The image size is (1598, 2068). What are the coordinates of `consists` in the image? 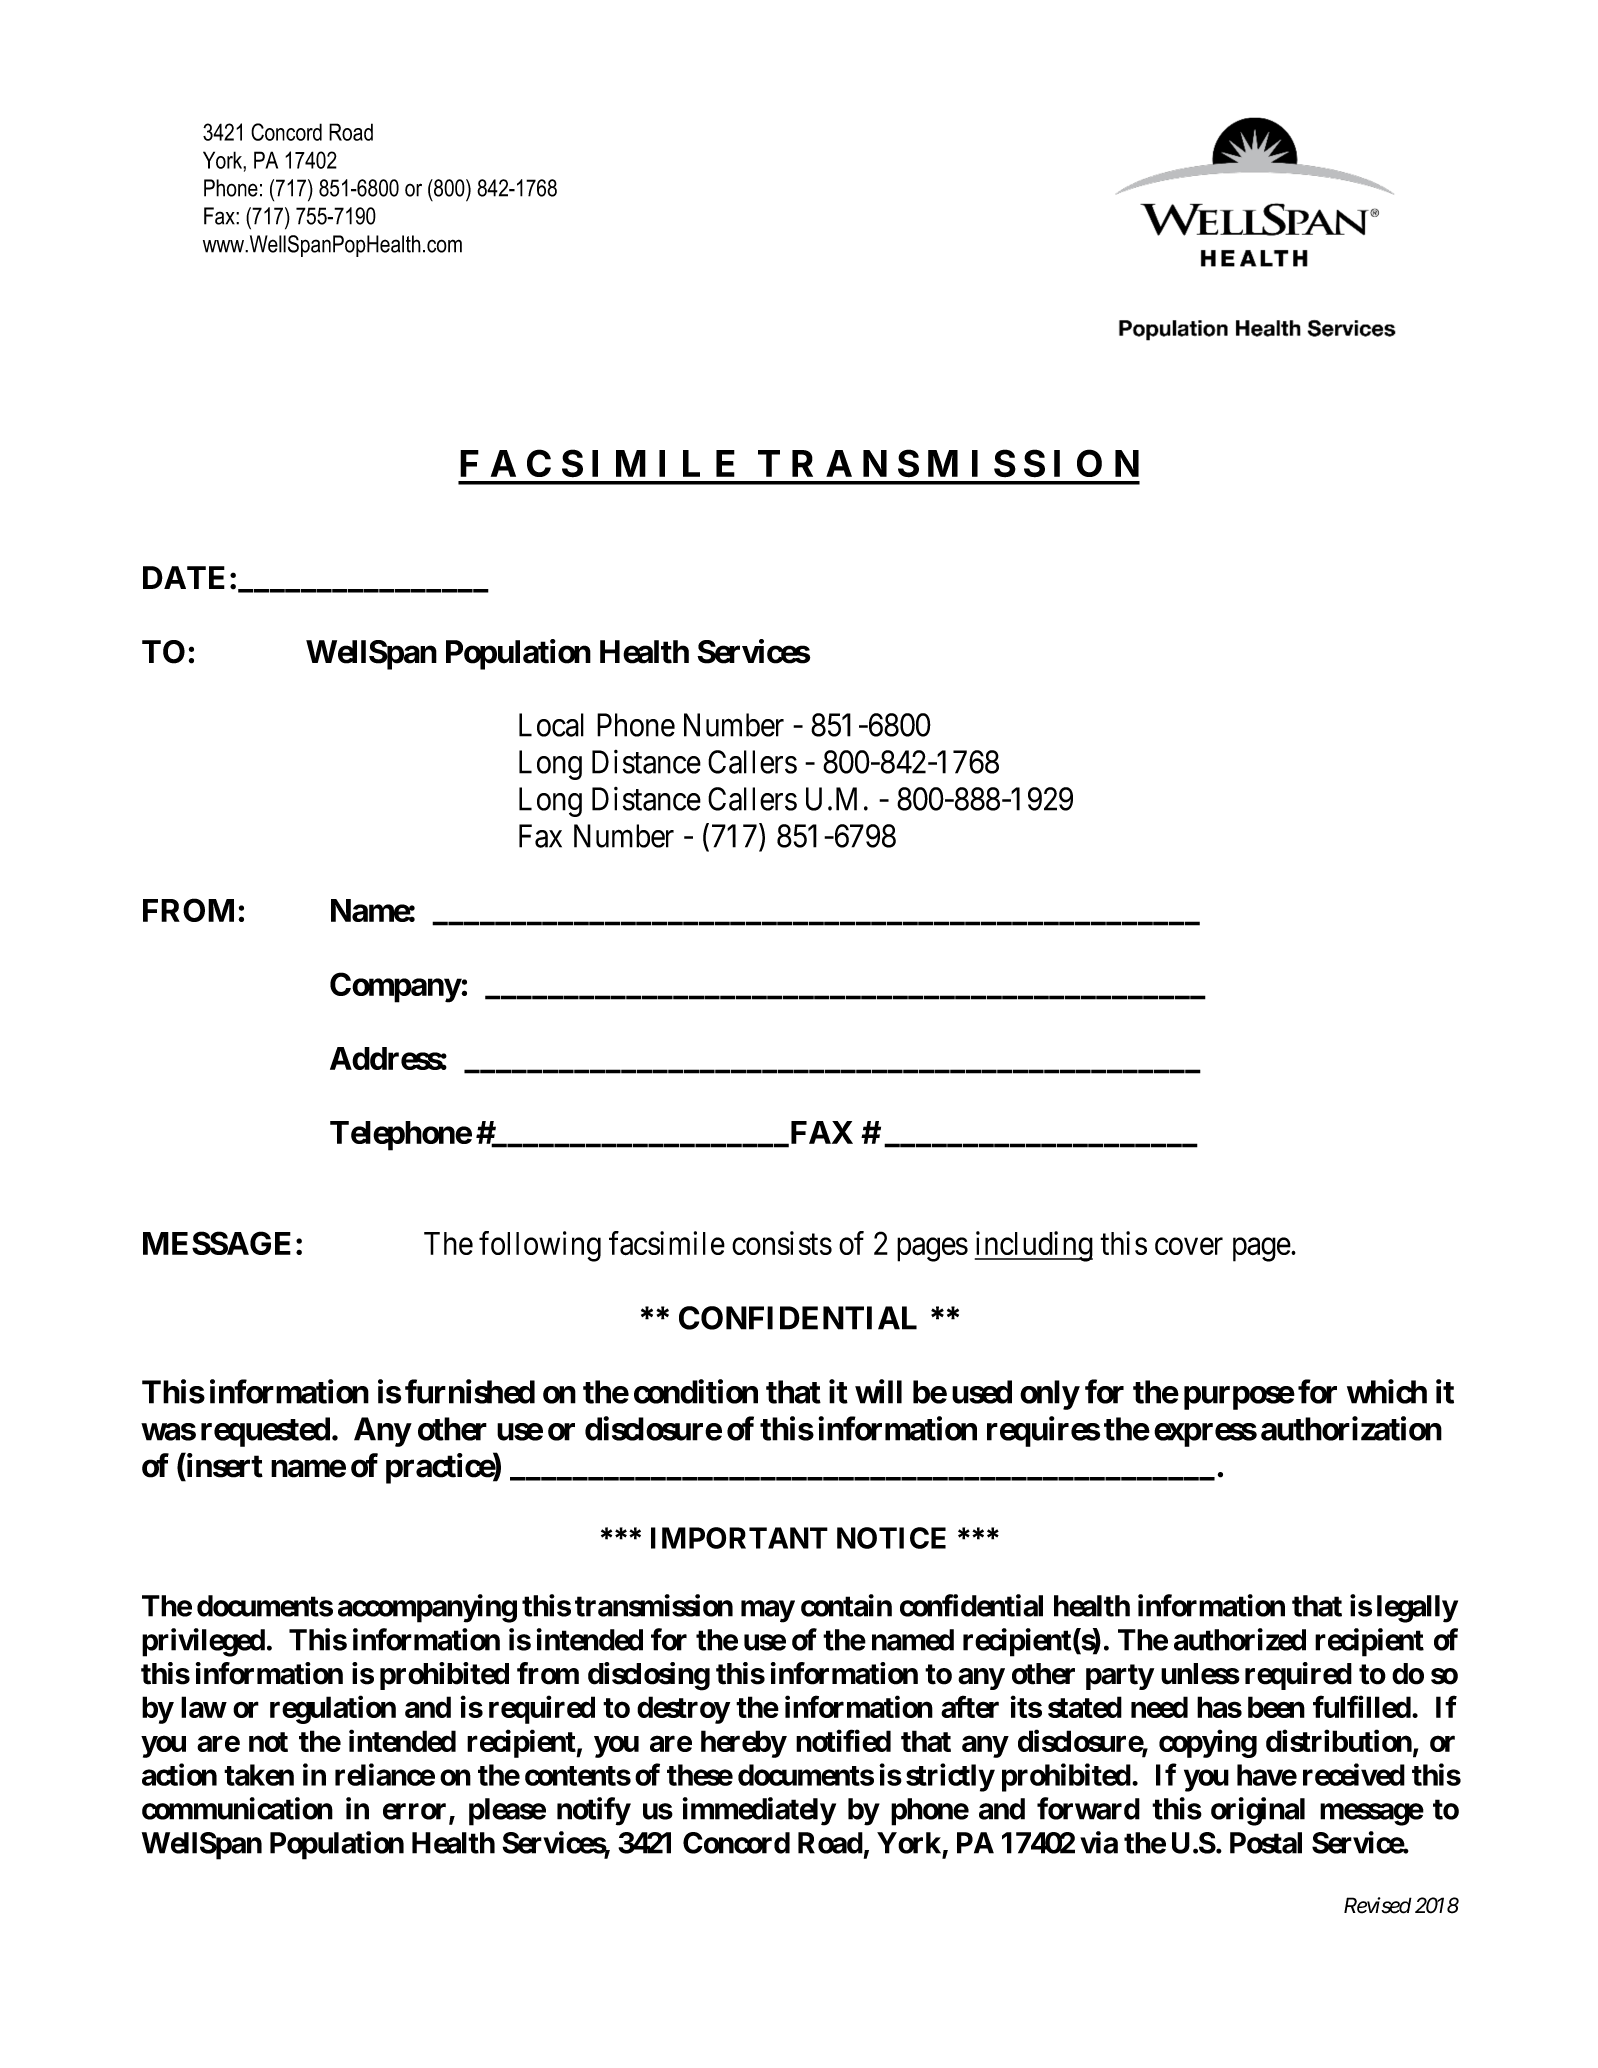 It's located at (782, 1243).
